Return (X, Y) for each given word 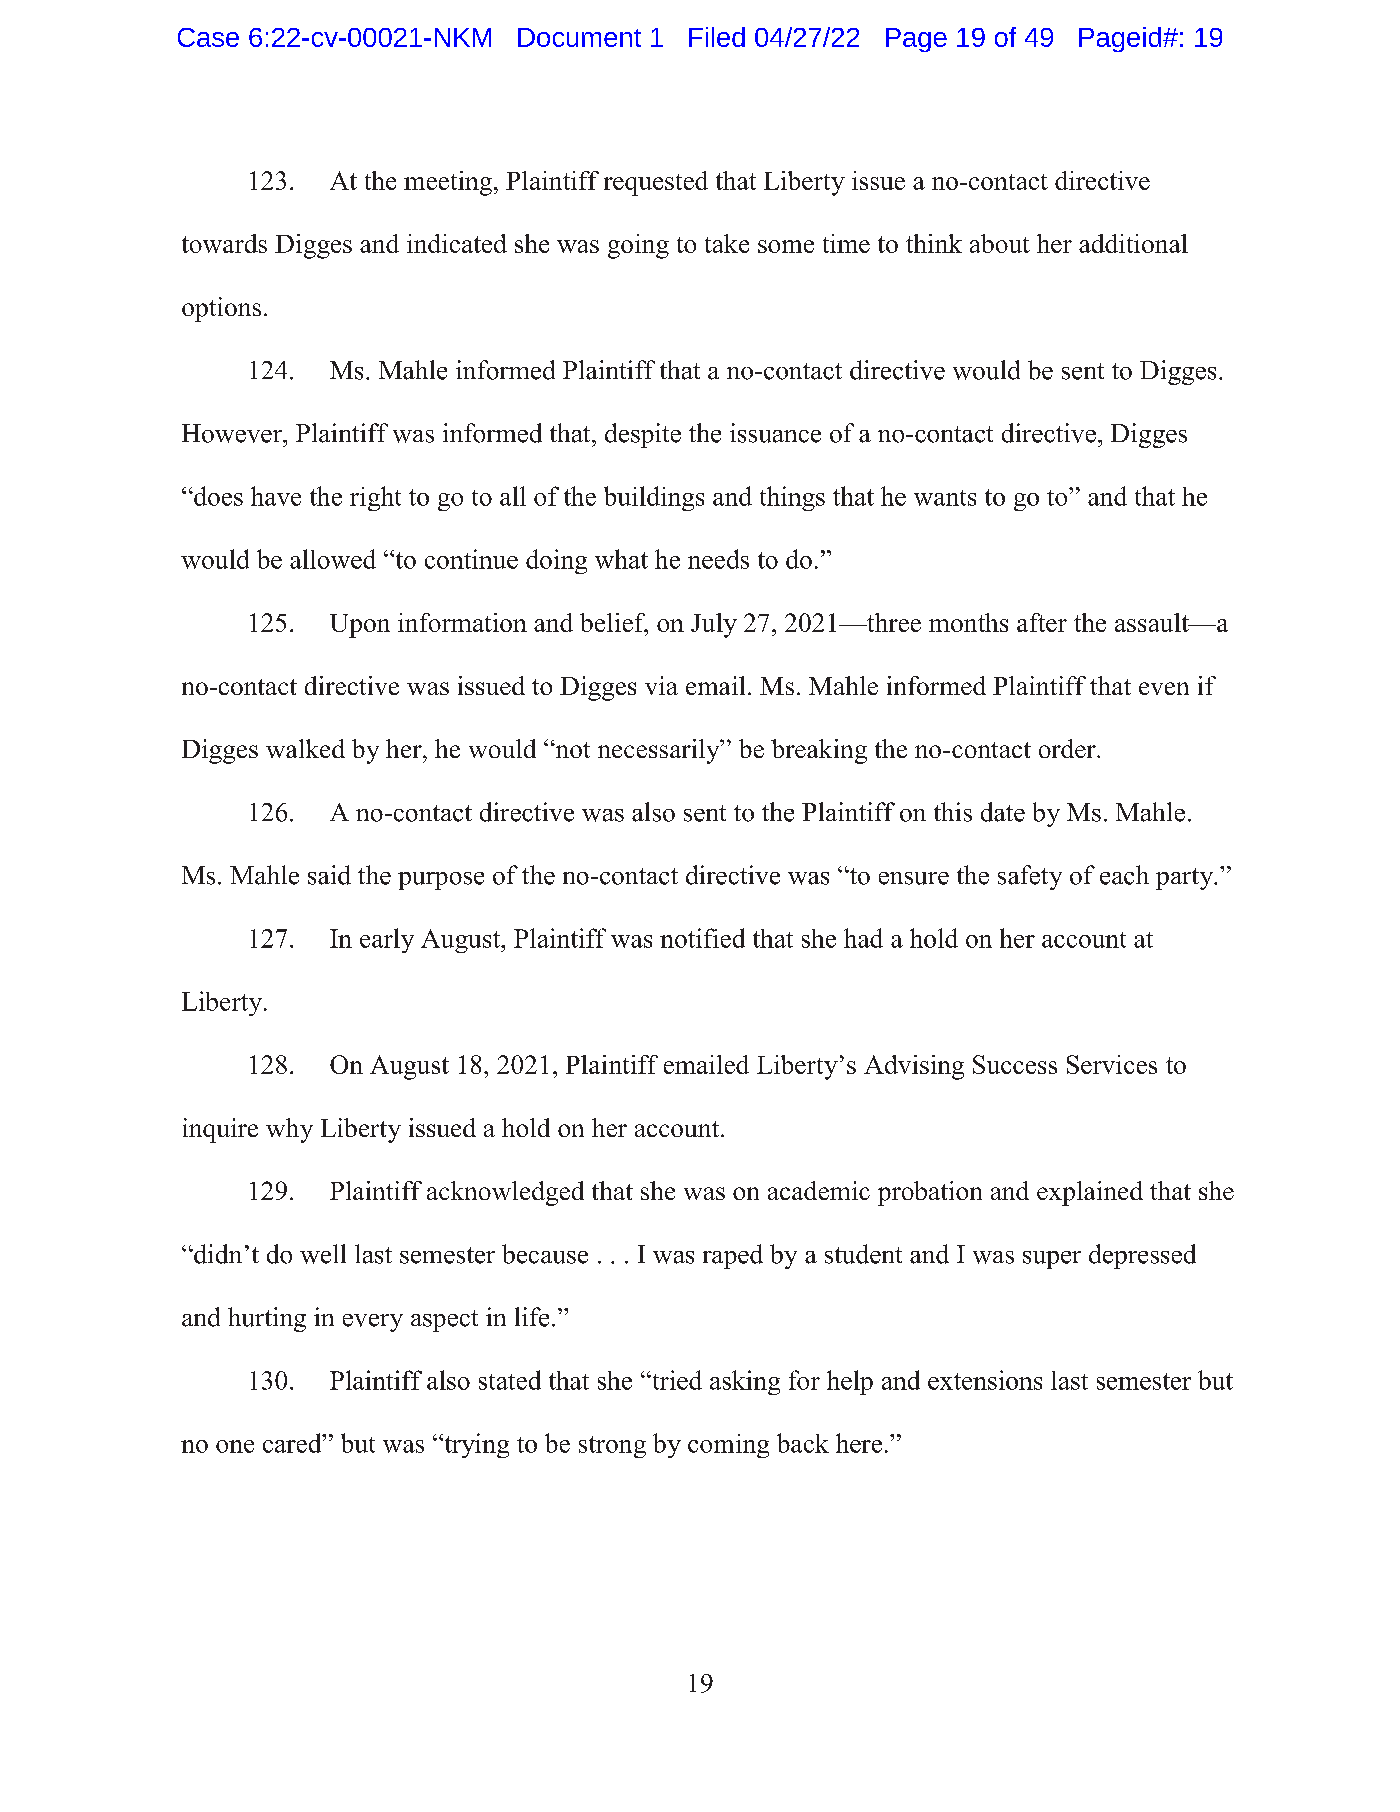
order (1068, 748)
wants (945, 498)
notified (702, 938)
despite (643, 435)
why (289, 1130)
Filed (717, 37)
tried (676, 1380)
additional (1133, 243)
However (233, 433)
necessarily (660, 751)
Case (208, 37)
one (235, 1446)
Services (1112, 1064)
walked (305, 748)
